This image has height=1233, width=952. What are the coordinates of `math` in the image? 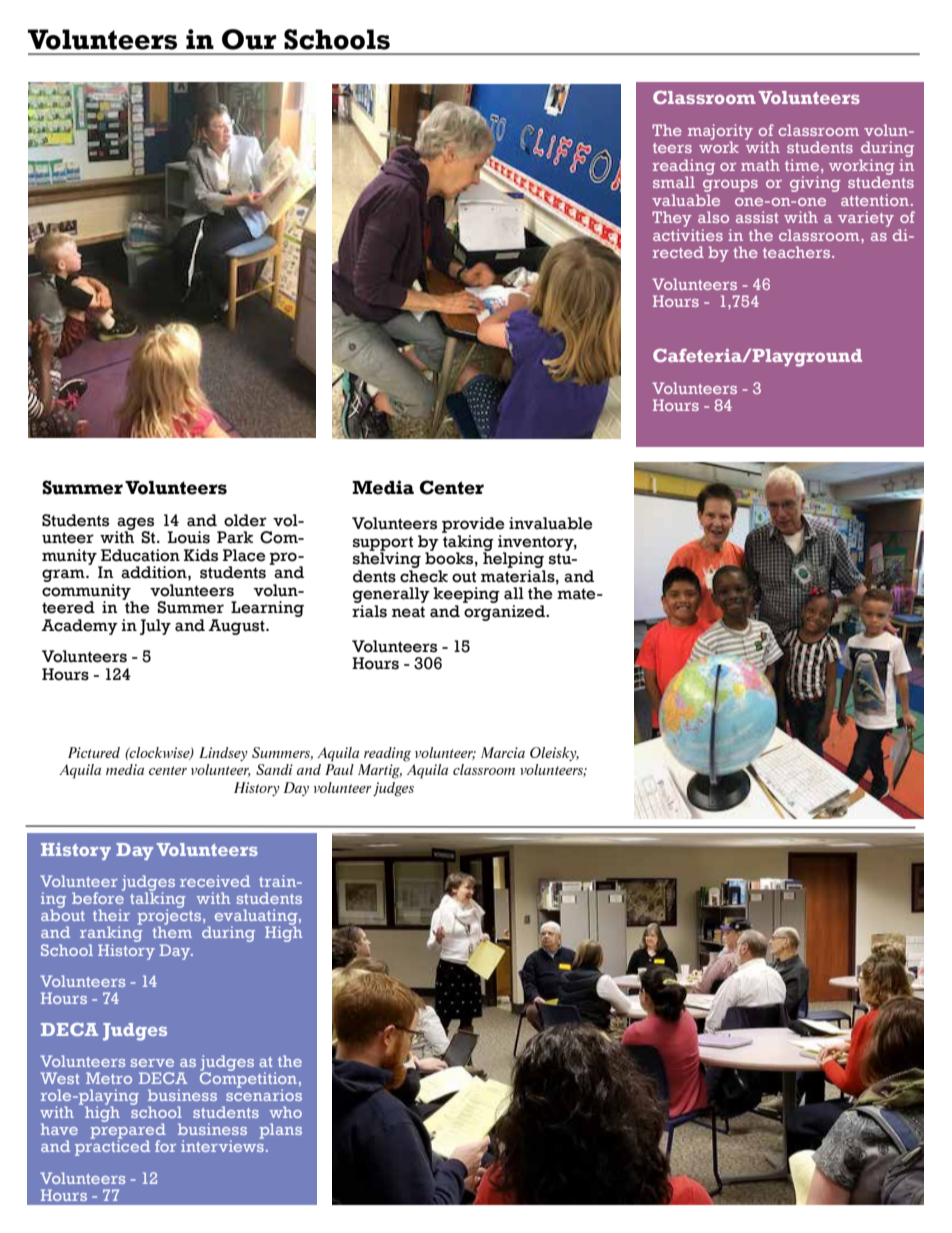 It's located at (760, 165).
